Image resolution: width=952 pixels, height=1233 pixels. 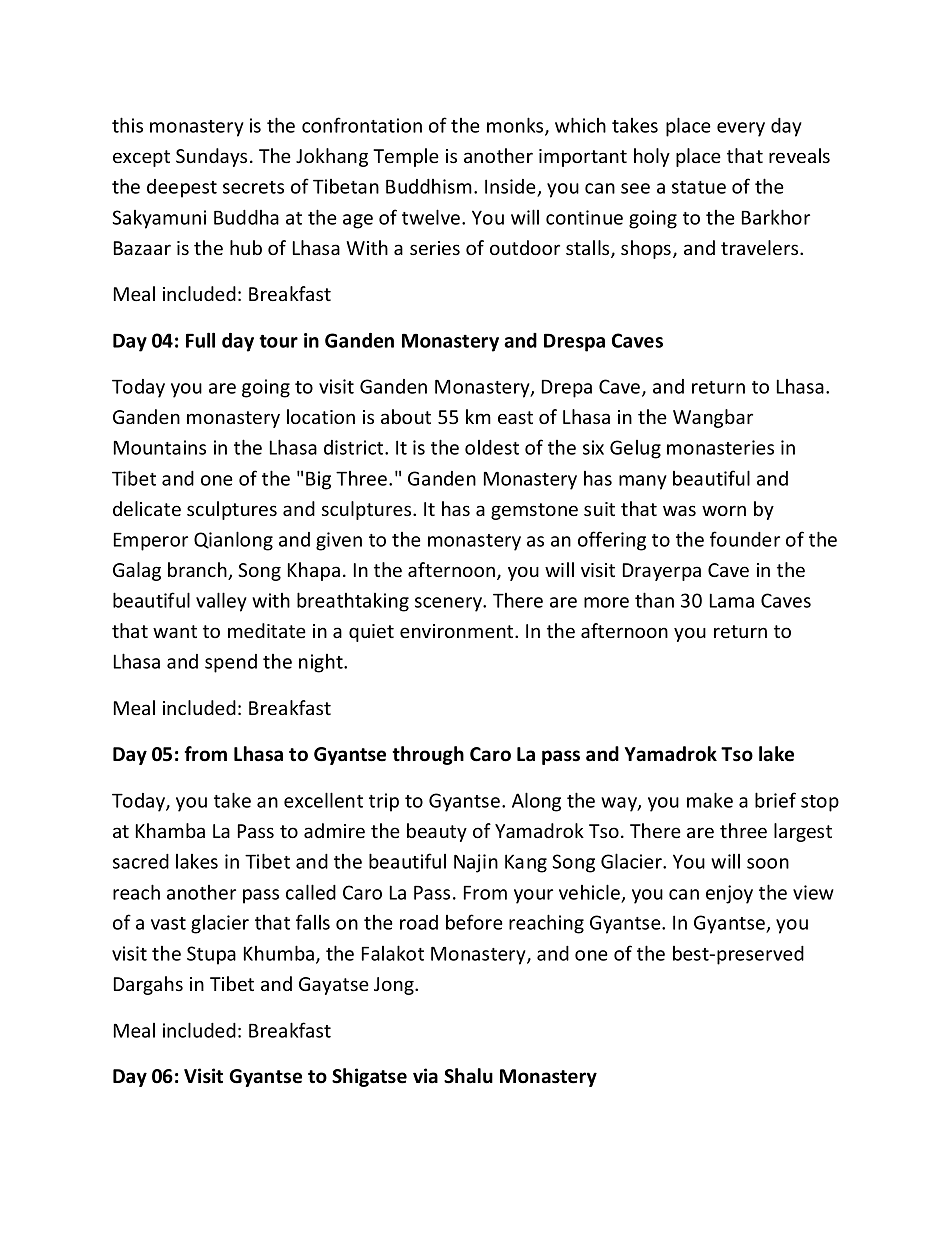 I want to click on every, so click(x=741, y=129).
